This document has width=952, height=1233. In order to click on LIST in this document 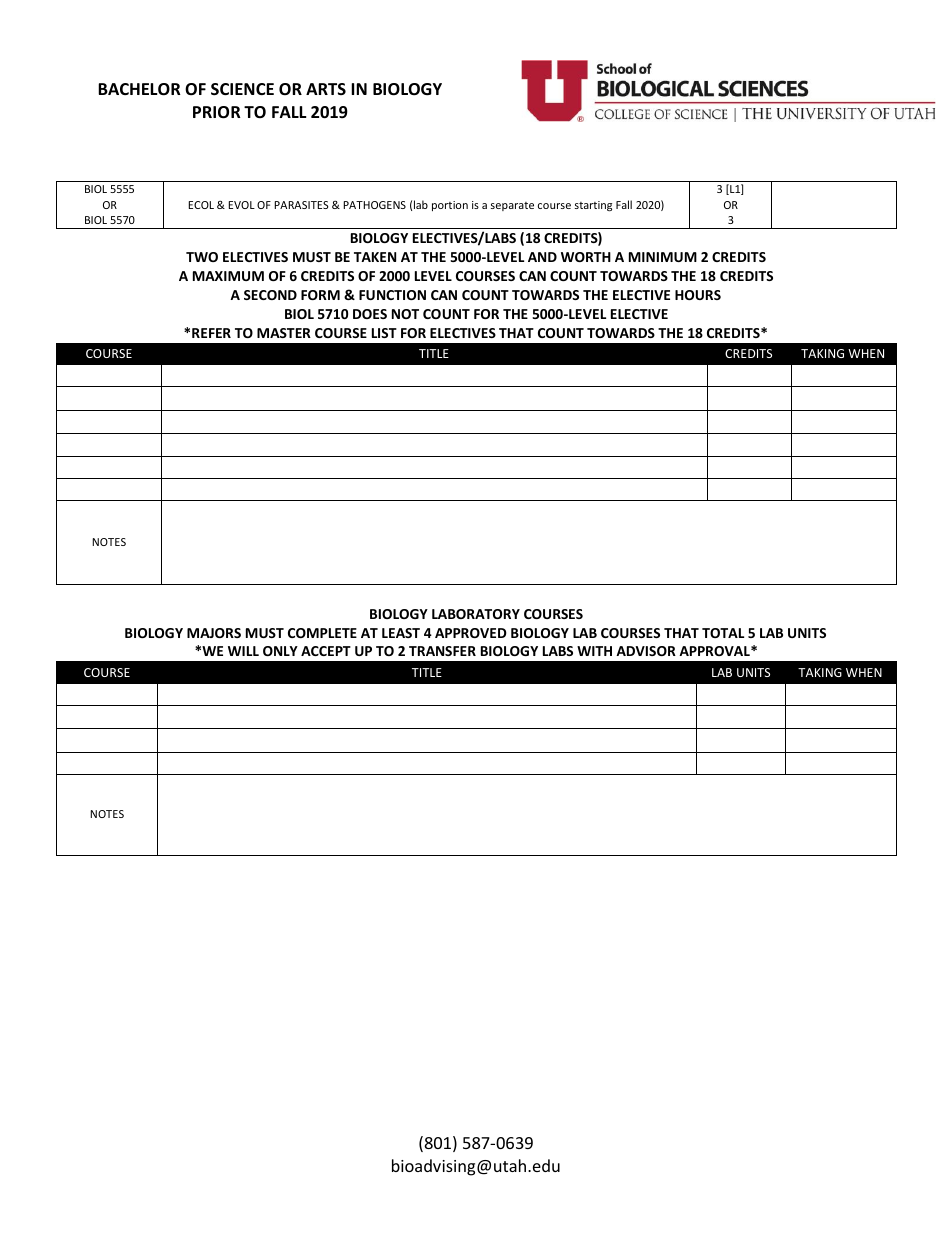, I will do `click(384, 333)`.
